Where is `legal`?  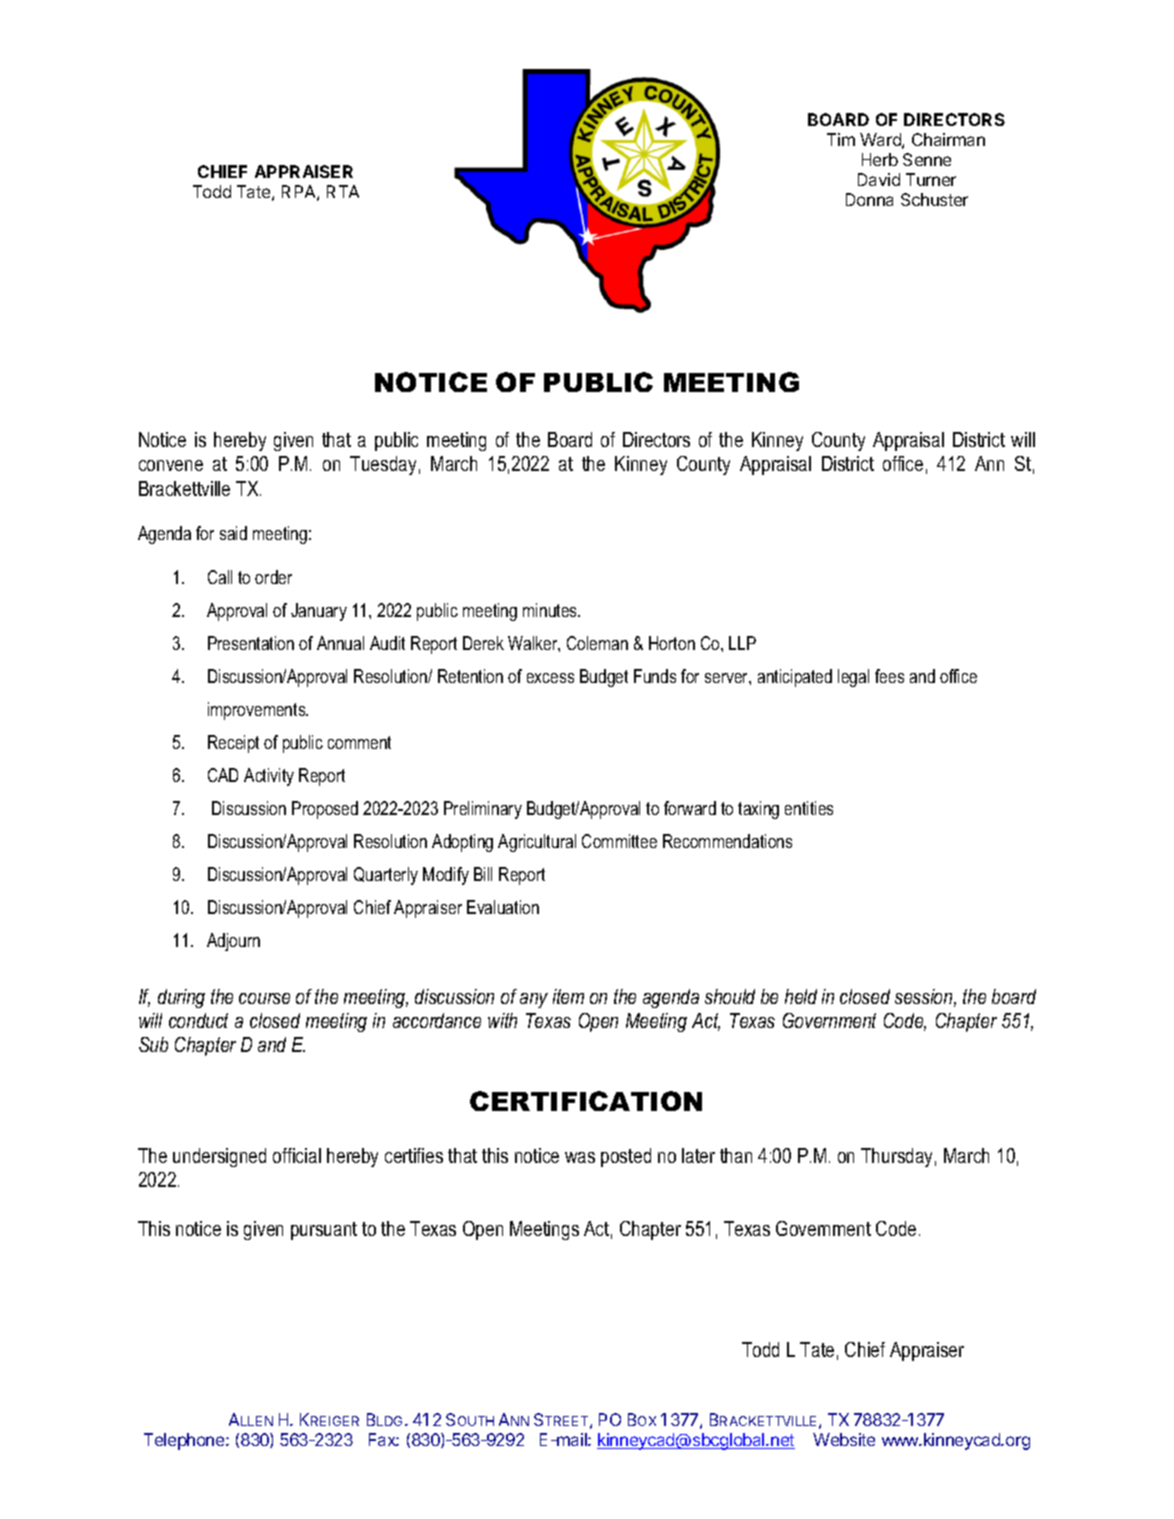 legal is located at coordinates (853, 678).
